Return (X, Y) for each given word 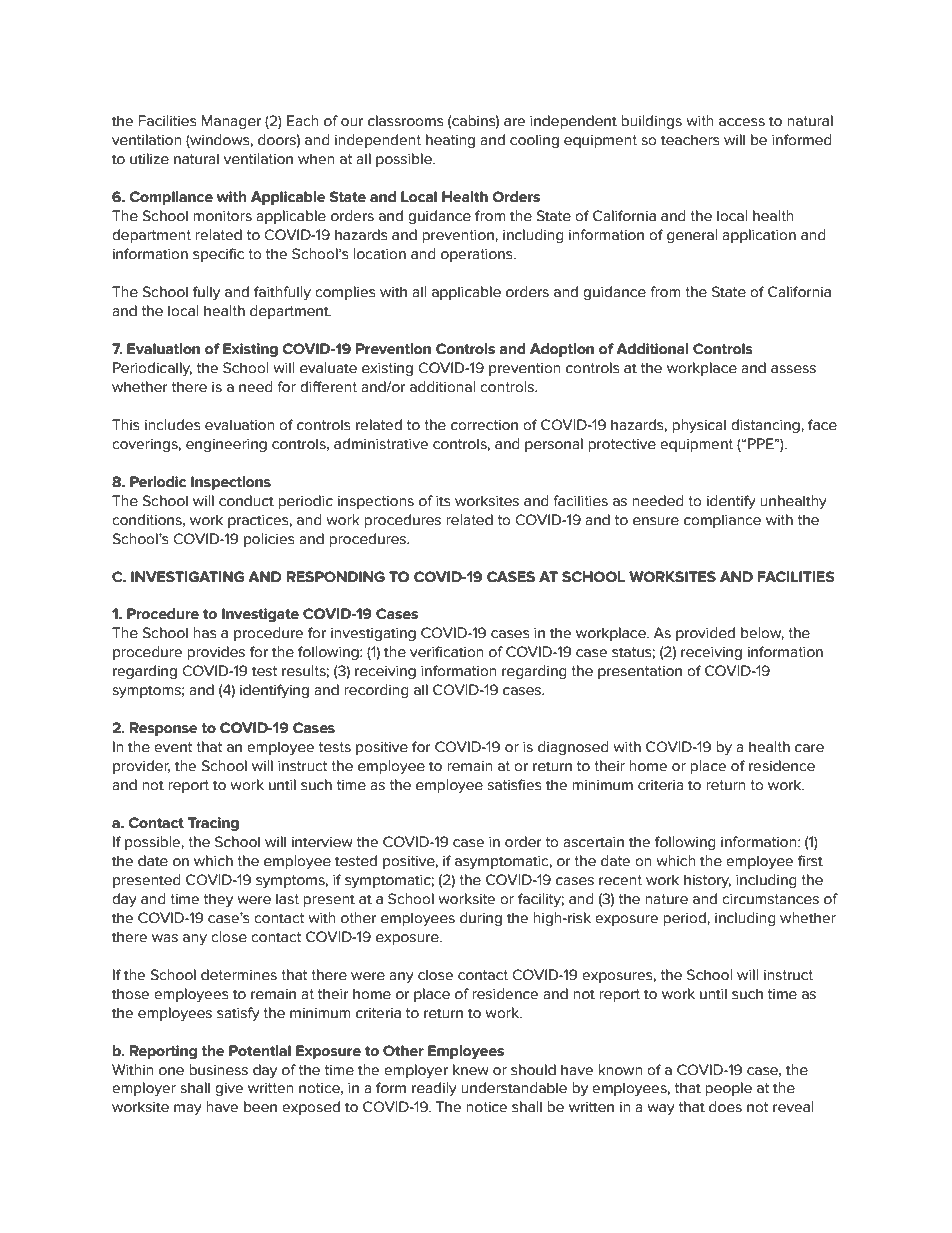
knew (471, 1070)
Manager (231, 122)
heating (450, 141)
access (742, 122)
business (218, 1070)
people (728, 1089)
